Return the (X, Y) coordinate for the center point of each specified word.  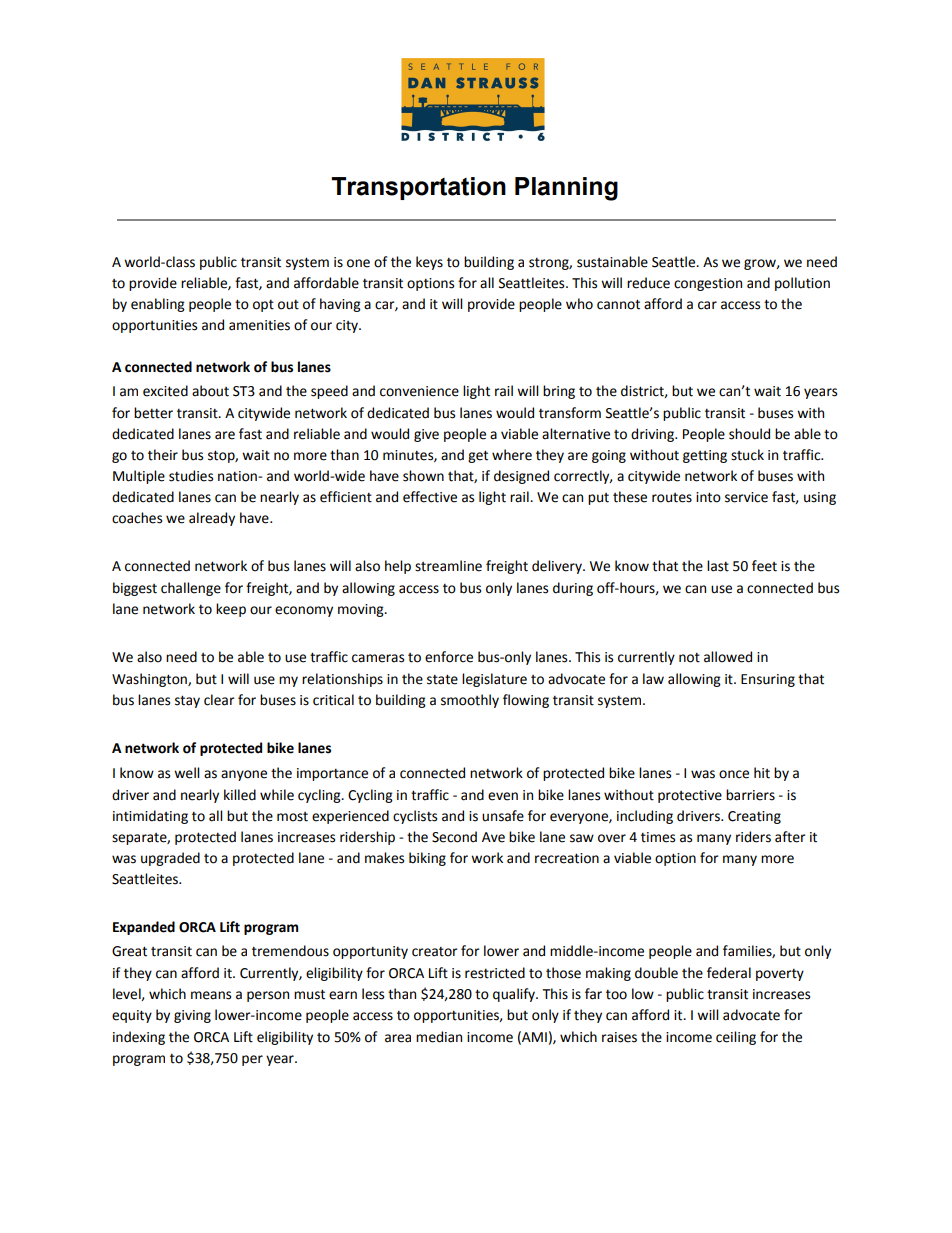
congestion (708, 284)
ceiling (736, 1038)
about (210, 391)
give (426, 435)
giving (192, 1016)
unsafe (503, 816)
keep (231, 610)
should (749, 434)
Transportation (418, 188)
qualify (515, 995)
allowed (728, 657)
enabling (158, 305)
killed (240, 795)
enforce (449, 657)
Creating (754, 817)
